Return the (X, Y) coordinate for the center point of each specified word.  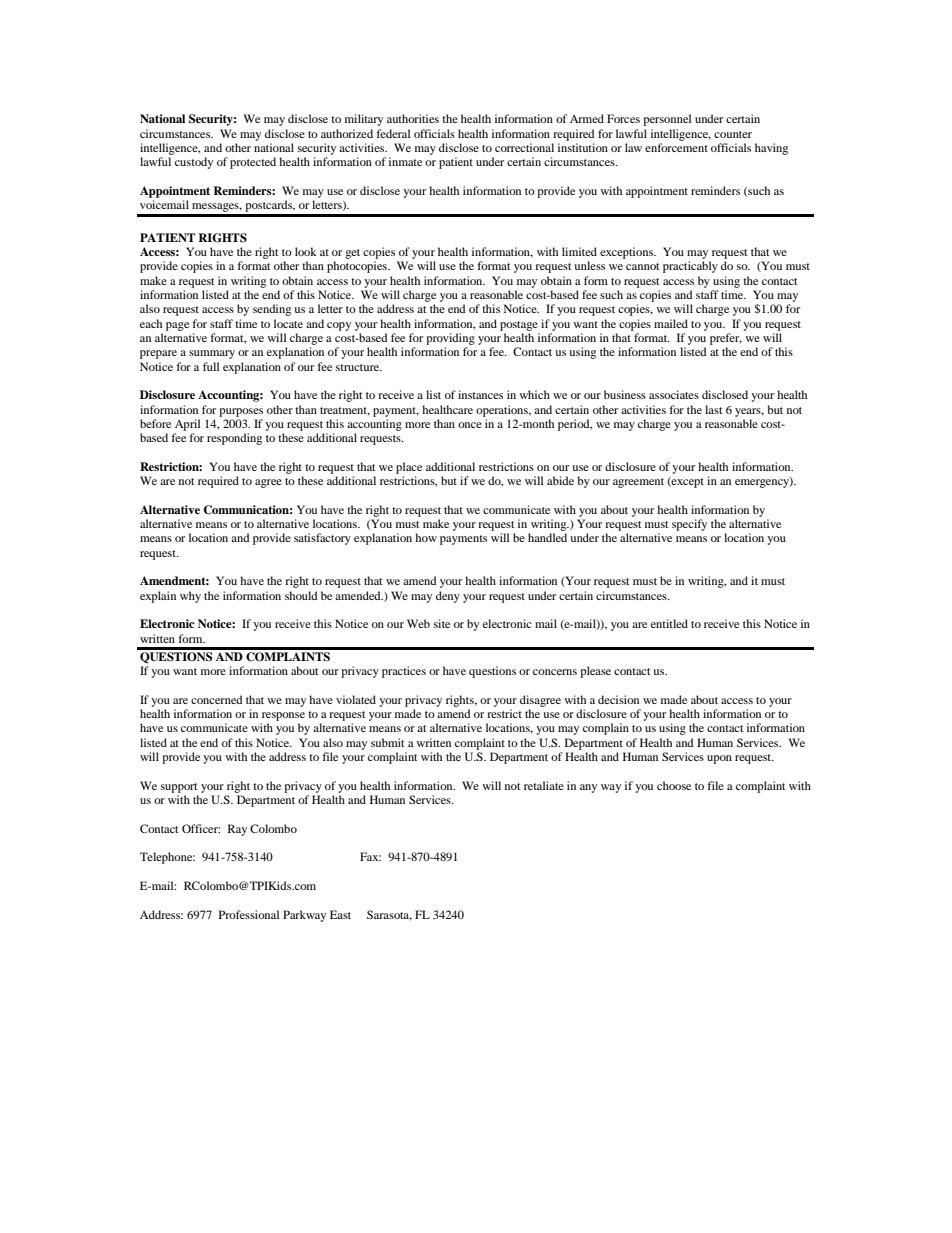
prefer (726, 339)
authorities (413, 118)
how (426, 537)
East (340, 914)
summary (212, 354)
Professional (249, 914)
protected (253, 163)
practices (404, 672)
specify (689, 525)
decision (618, 699)
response (283, 716)
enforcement (676, 147)
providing (450, 339)
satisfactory (322, 539)
